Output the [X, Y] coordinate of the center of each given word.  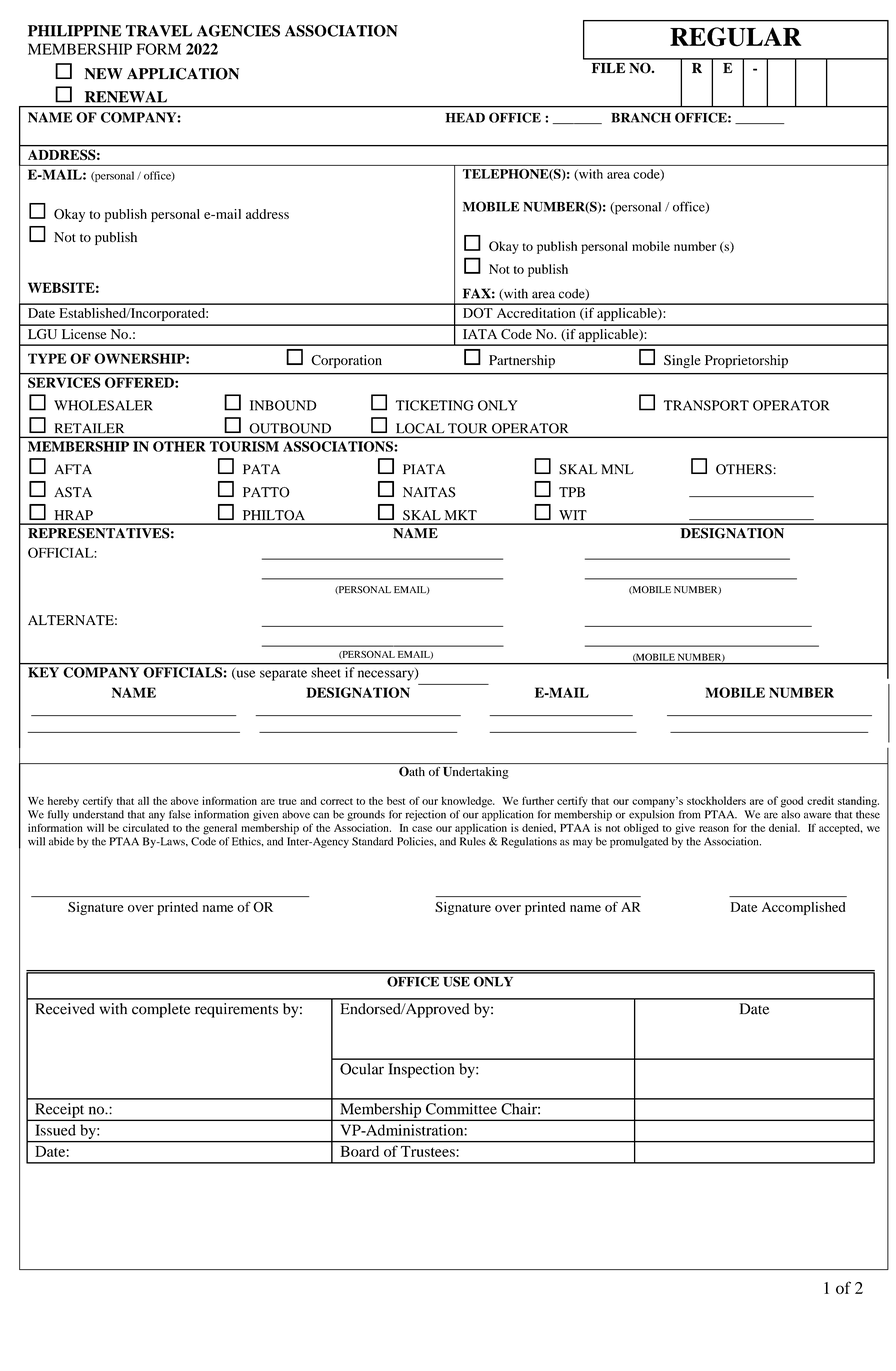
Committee [461, 1109]
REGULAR [736, 37]
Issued [55, 1130]
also [790, 814]
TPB [572, 492]
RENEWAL [126, 97]
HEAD [465, 118]
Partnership [522, 361]
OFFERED [140, 382]
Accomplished [803, 908]
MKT [461, 515]
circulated [146, 827]
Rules [473, 841]
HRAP [73, 515]
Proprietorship [746, 361]
